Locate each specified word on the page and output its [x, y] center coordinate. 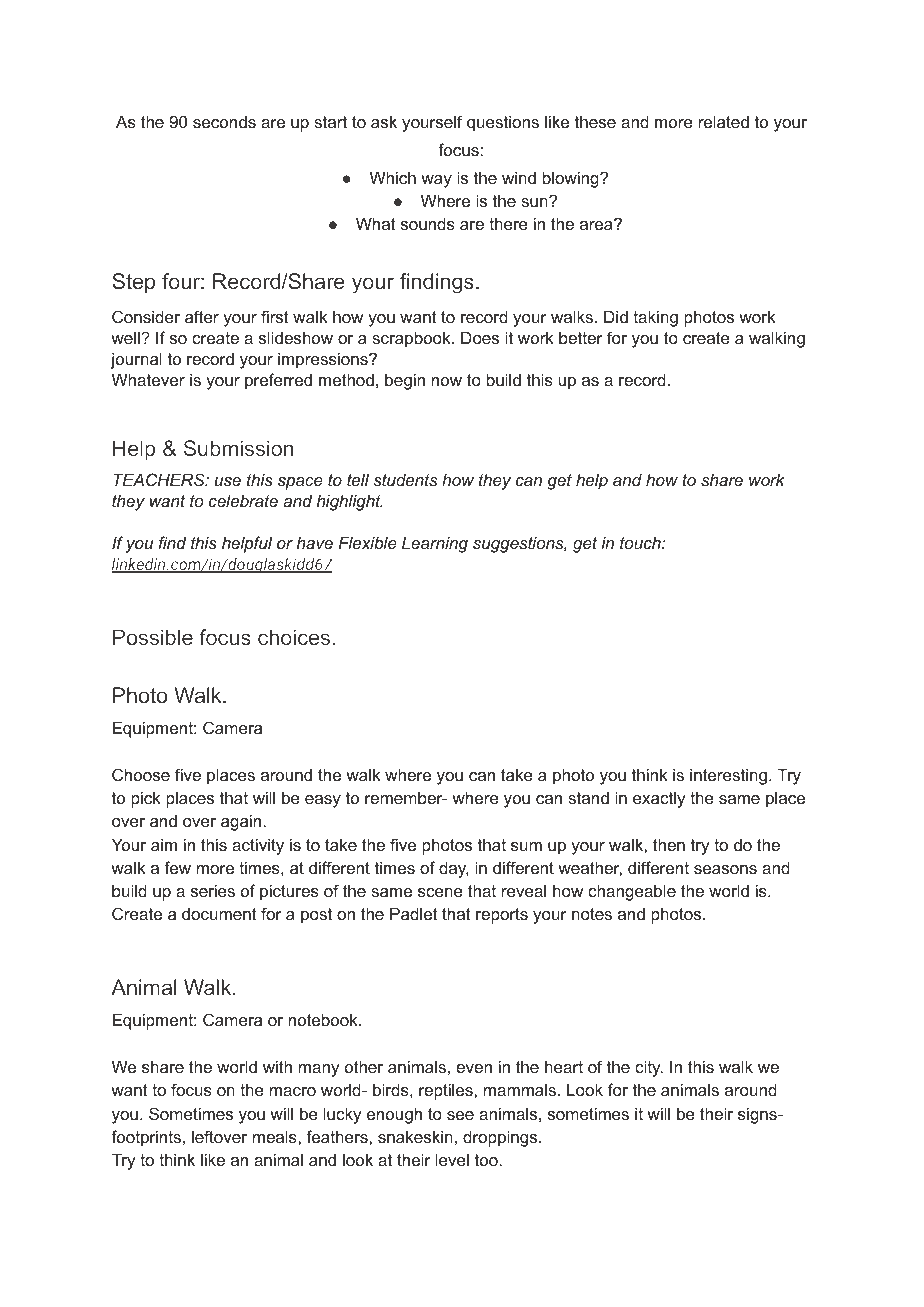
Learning [435, 544]
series [213, 890]
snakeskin [415, 1136]
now [447, 381]
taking [655, 318]
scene [440, 892]
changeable [632, 892]
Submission [239, 448]
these [595, 121]
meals [276, 1136]
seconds [224, 121]
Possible [153, 637]
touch [641, 542]
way [436, 181]
